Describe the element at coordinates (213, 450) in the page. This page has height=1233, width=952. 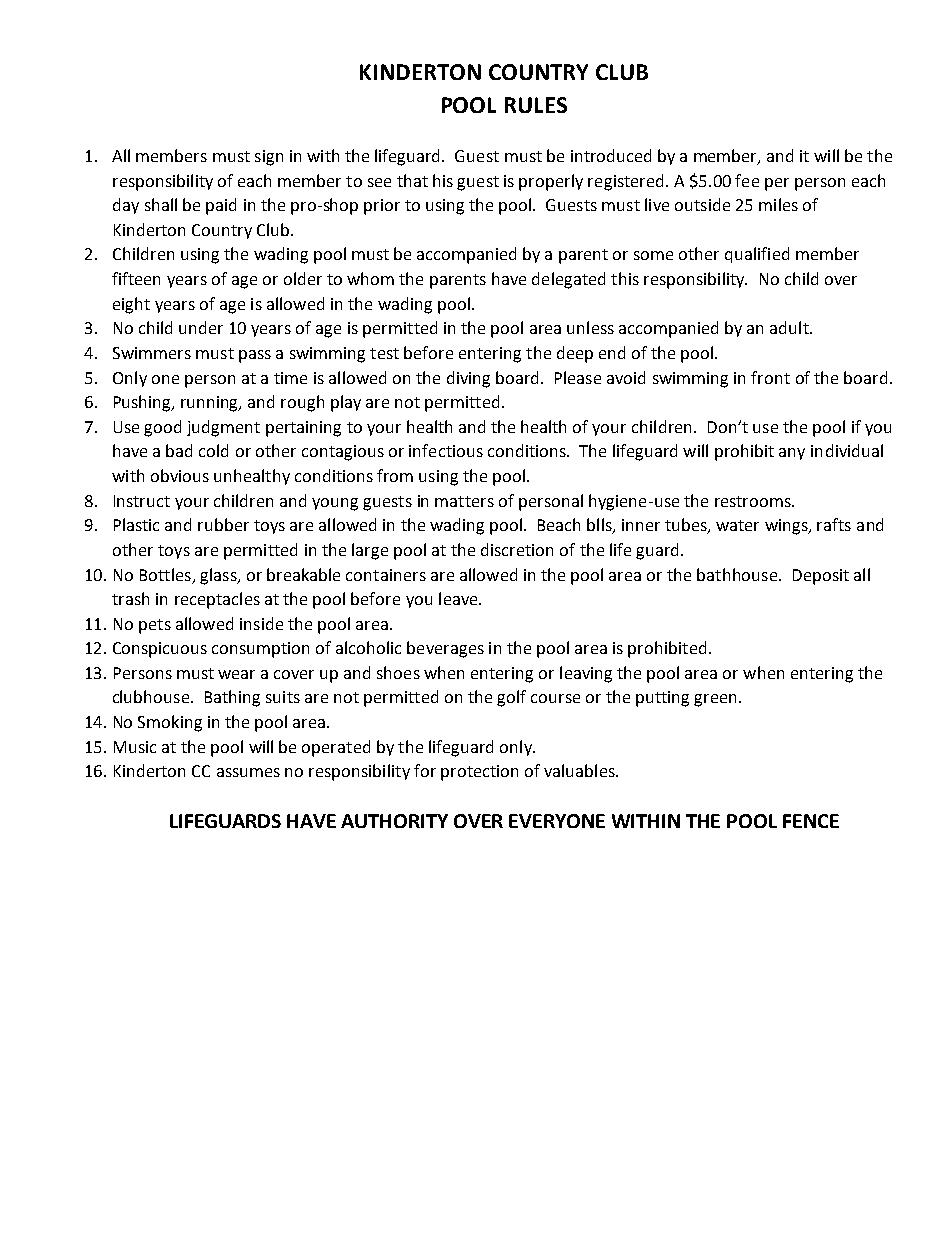
I see `cold` at that location.
